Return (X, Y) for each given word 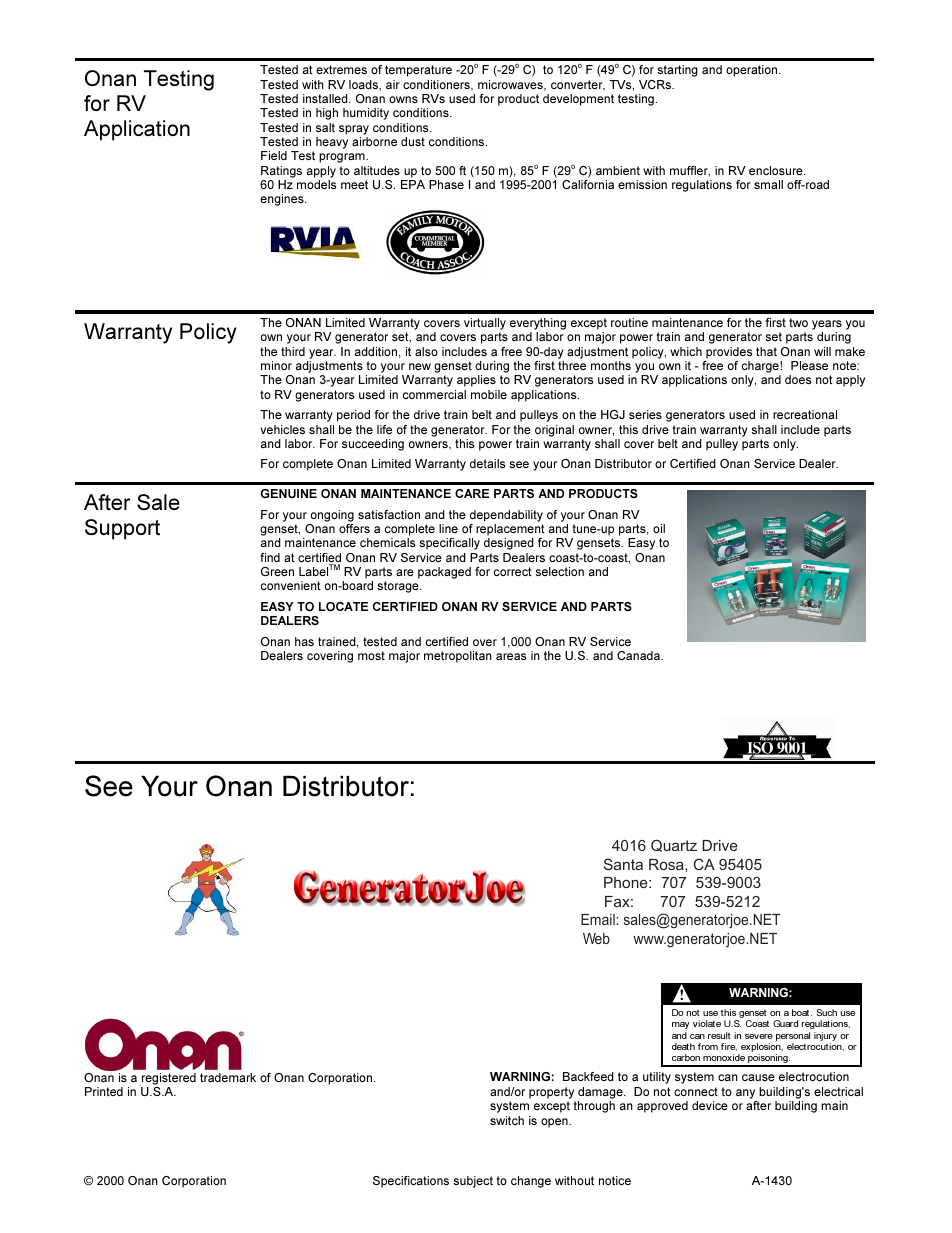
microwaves (511, 85)
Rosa (667, 864)
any (745, 1094)
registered (169, 1079)
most (371, 655)
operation (753, 71)
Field (274, 155)
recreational (805, 414)
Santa (623, 864)
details (487, 463)
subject (473, 1182)
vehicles (282, 429)
